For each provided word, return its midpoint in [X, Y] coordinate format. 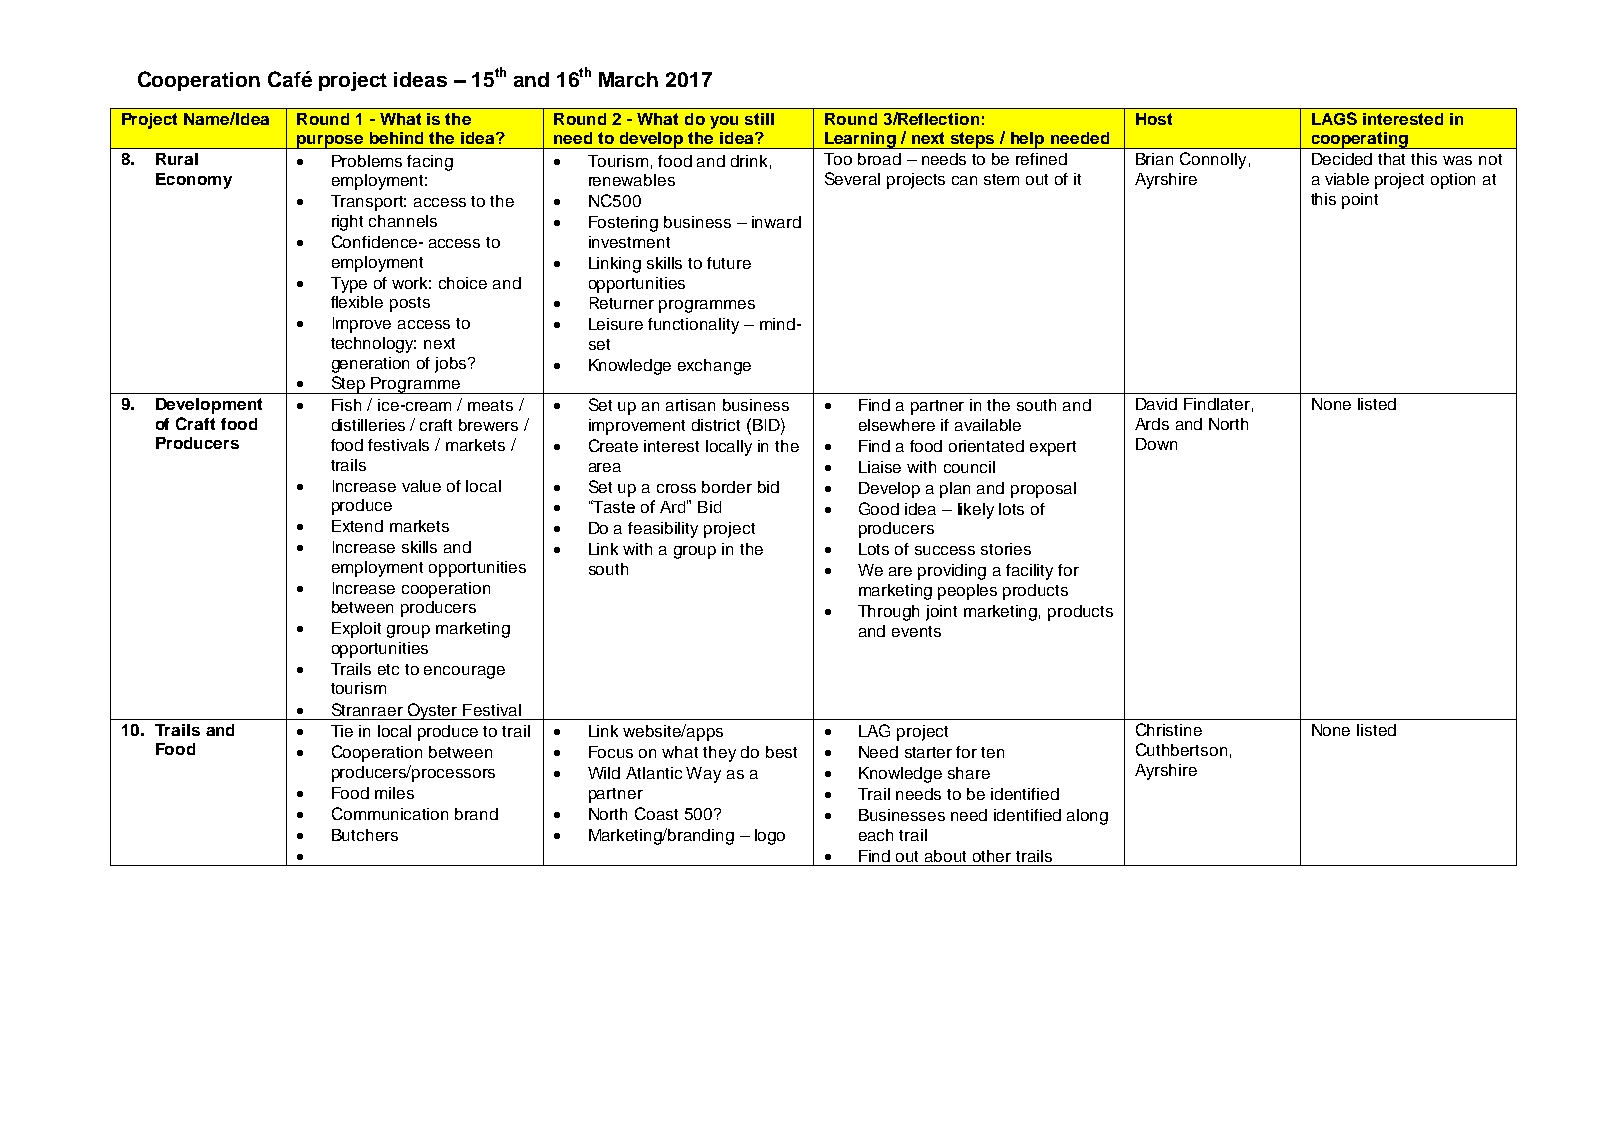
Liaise [880, 467]
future [729, 263]
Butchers [365, 835]
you [724, 122]
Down [1156, 444]
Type [349, 285]
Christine [1169, 729]
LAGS [1334, 118]
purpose [330, 142]
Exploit [356, 630]
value [421, 486]
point [1360, 201]
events [916, 631]
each [876, 835]
